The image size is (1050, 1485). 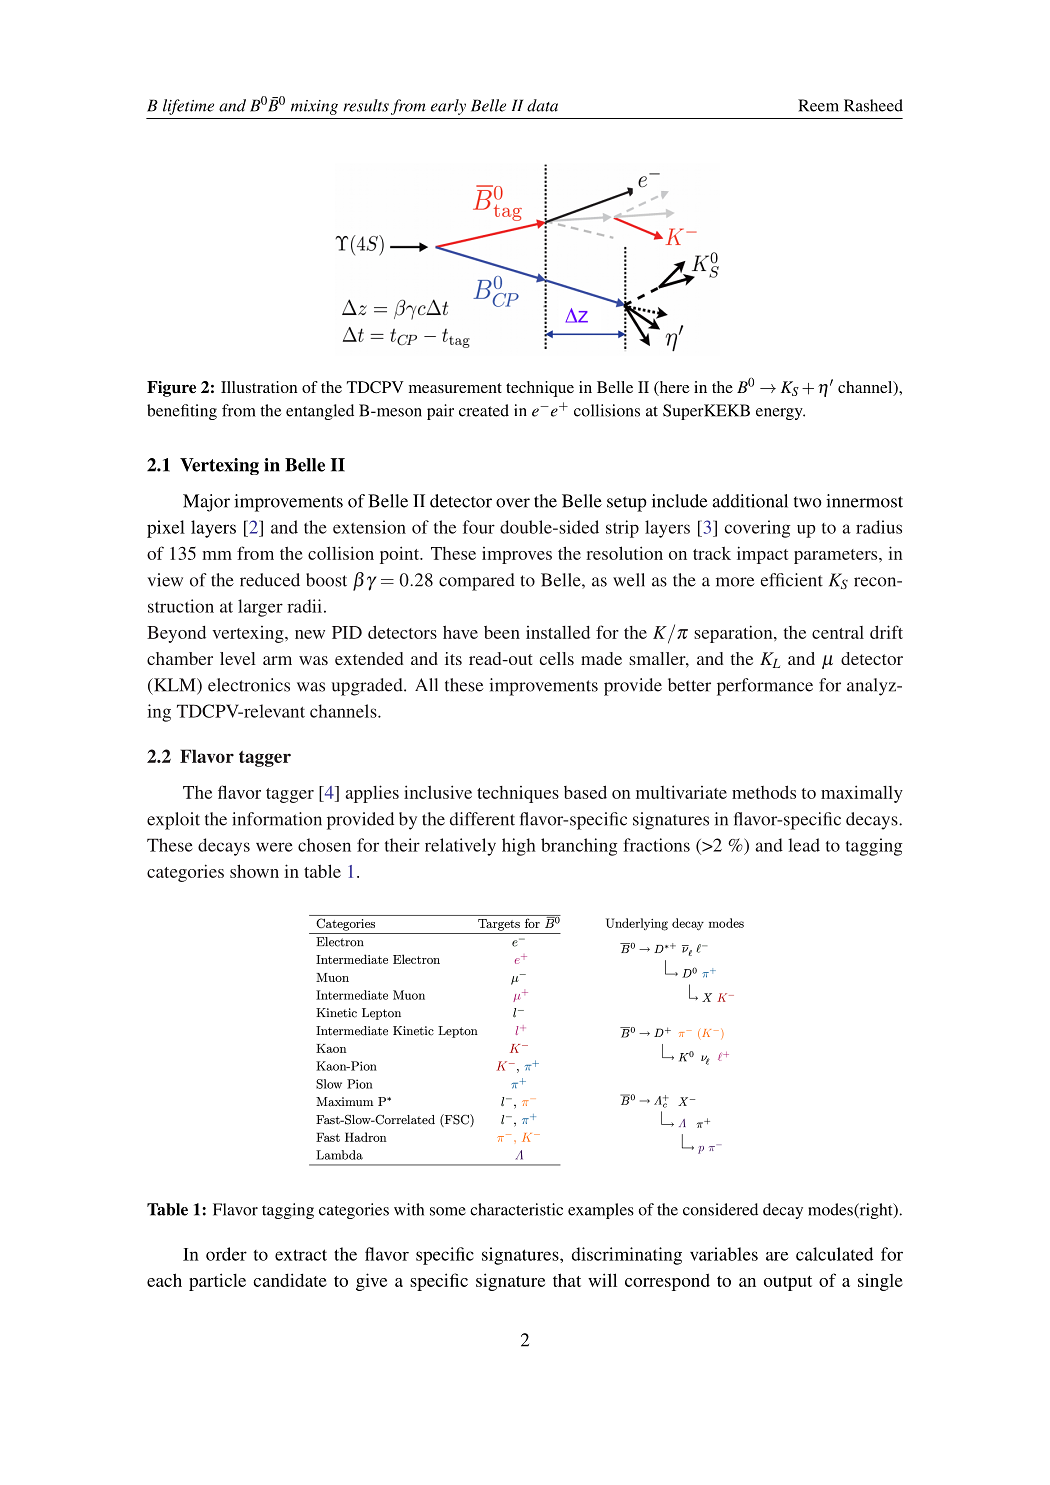 I want to click on order, so click(x=226, y=1254).
